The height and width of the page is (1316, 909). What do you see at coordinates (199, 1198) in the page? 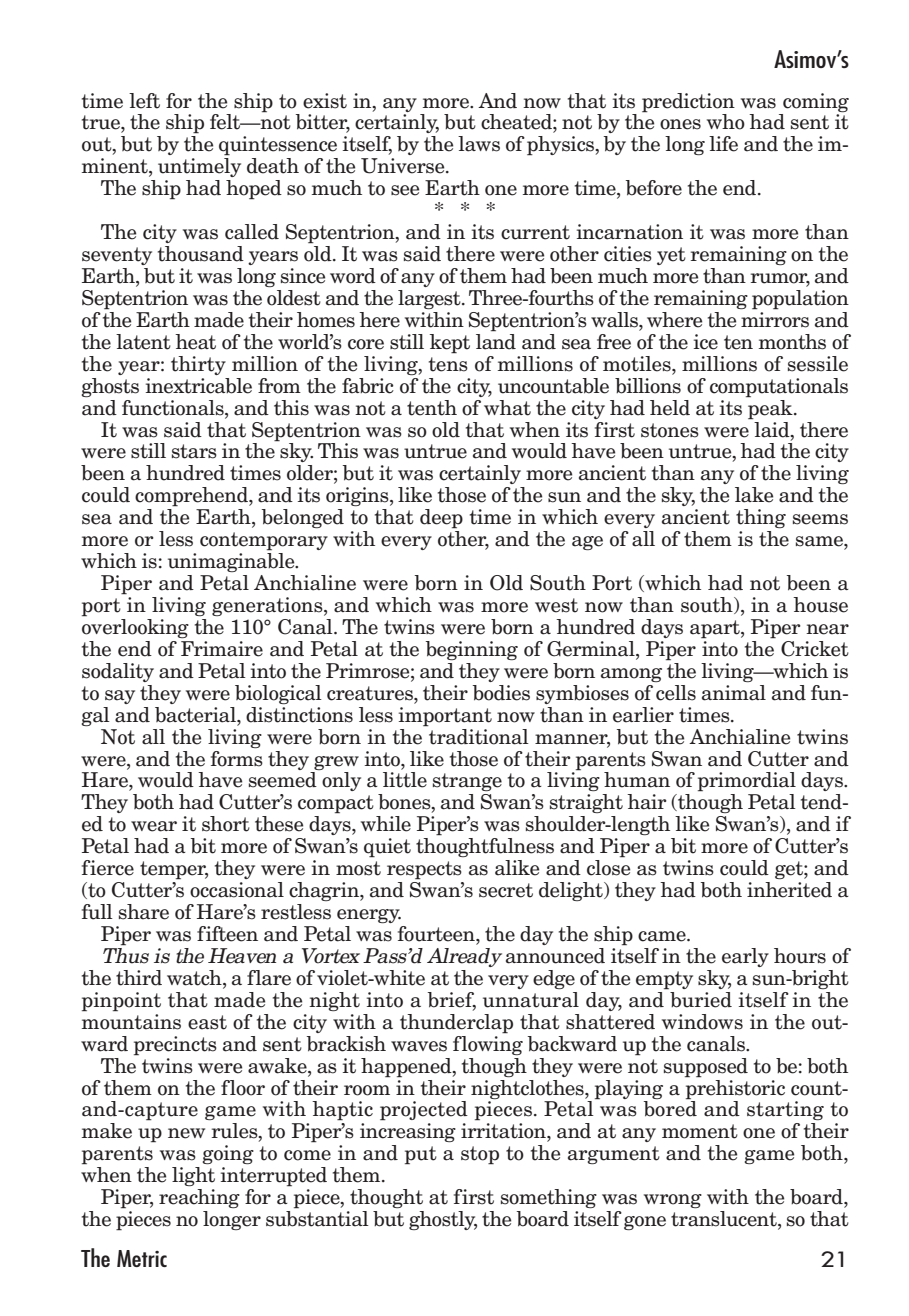
I see `reaching` at bounding box center [199, 1198].
